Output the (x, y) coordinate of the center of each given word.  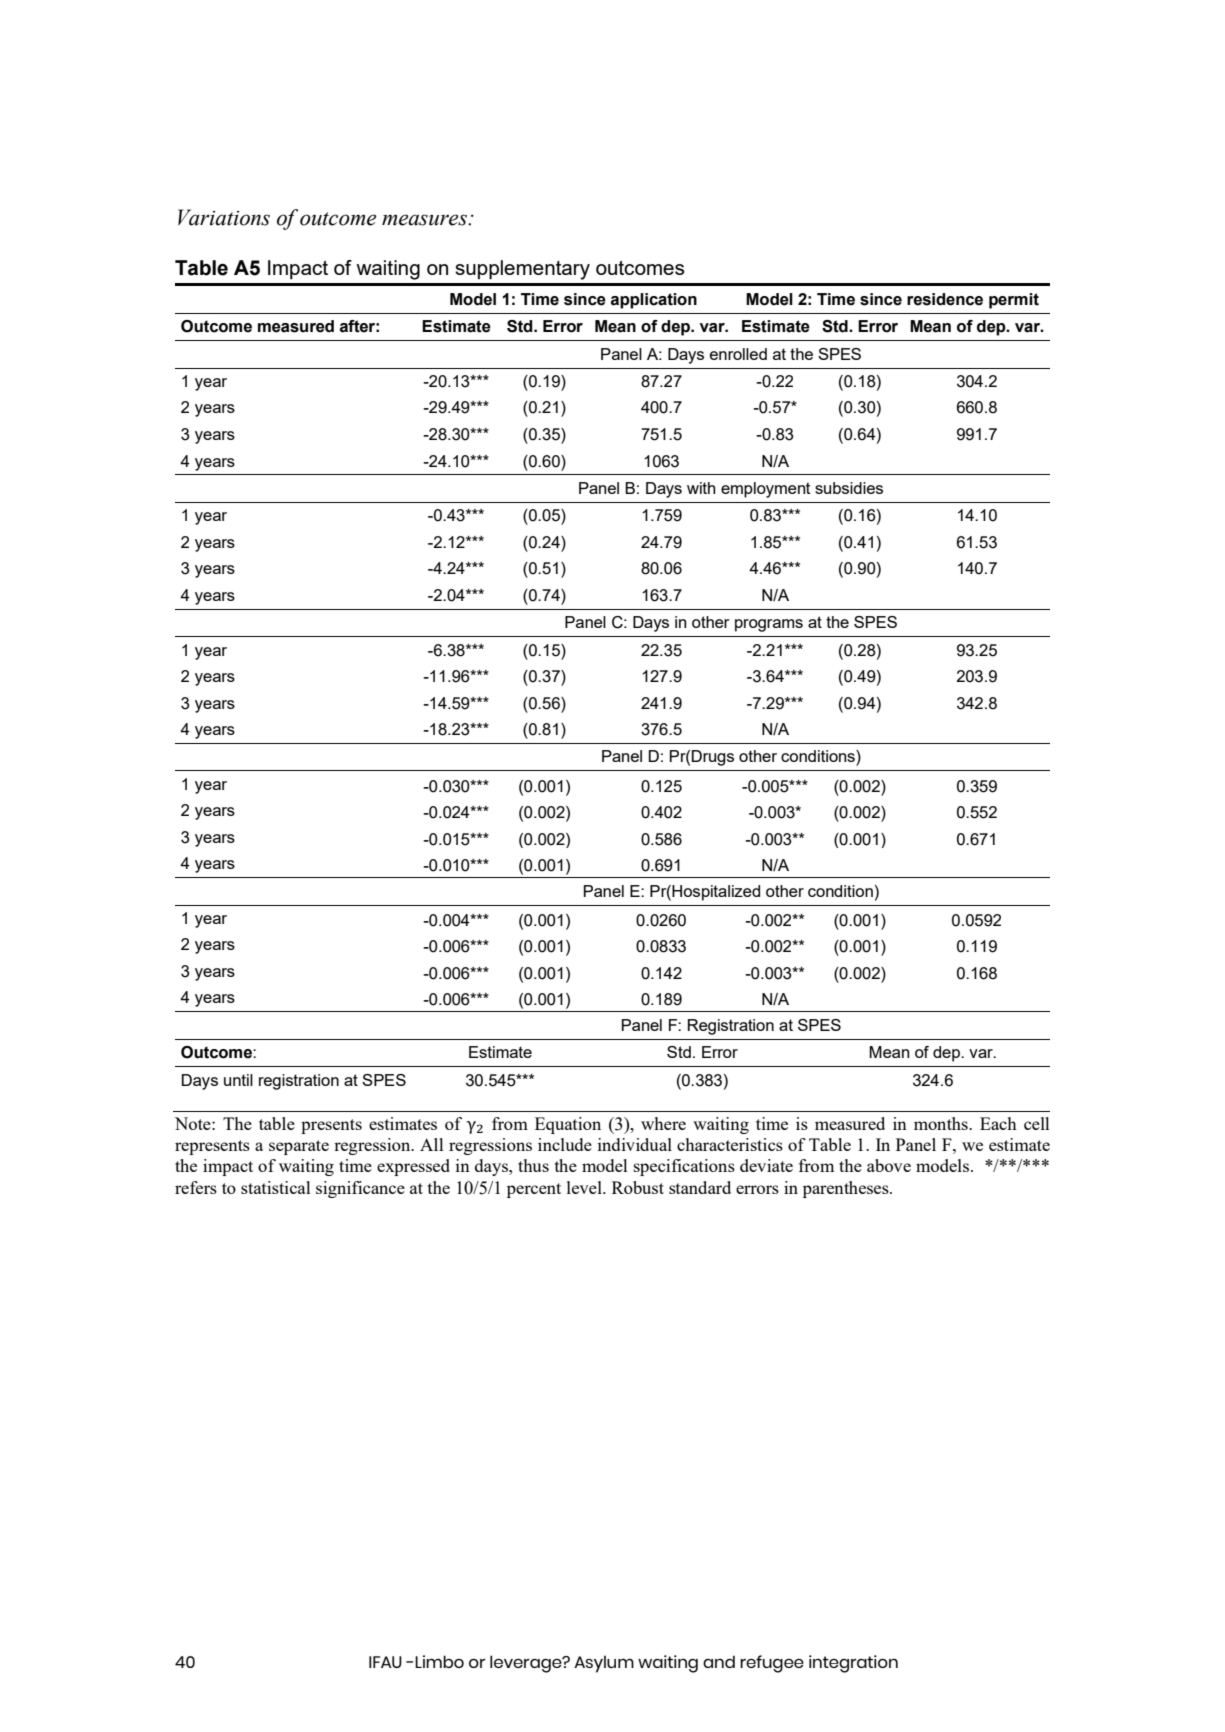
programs (769, 625)
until (238, 1080)
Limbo (439, 1661)
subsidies (849, 488)
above (889, 1165)
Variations (224, 217)
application (654, 301)
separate (299, 1147)
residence (945, 299)
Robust (638, 1187)
